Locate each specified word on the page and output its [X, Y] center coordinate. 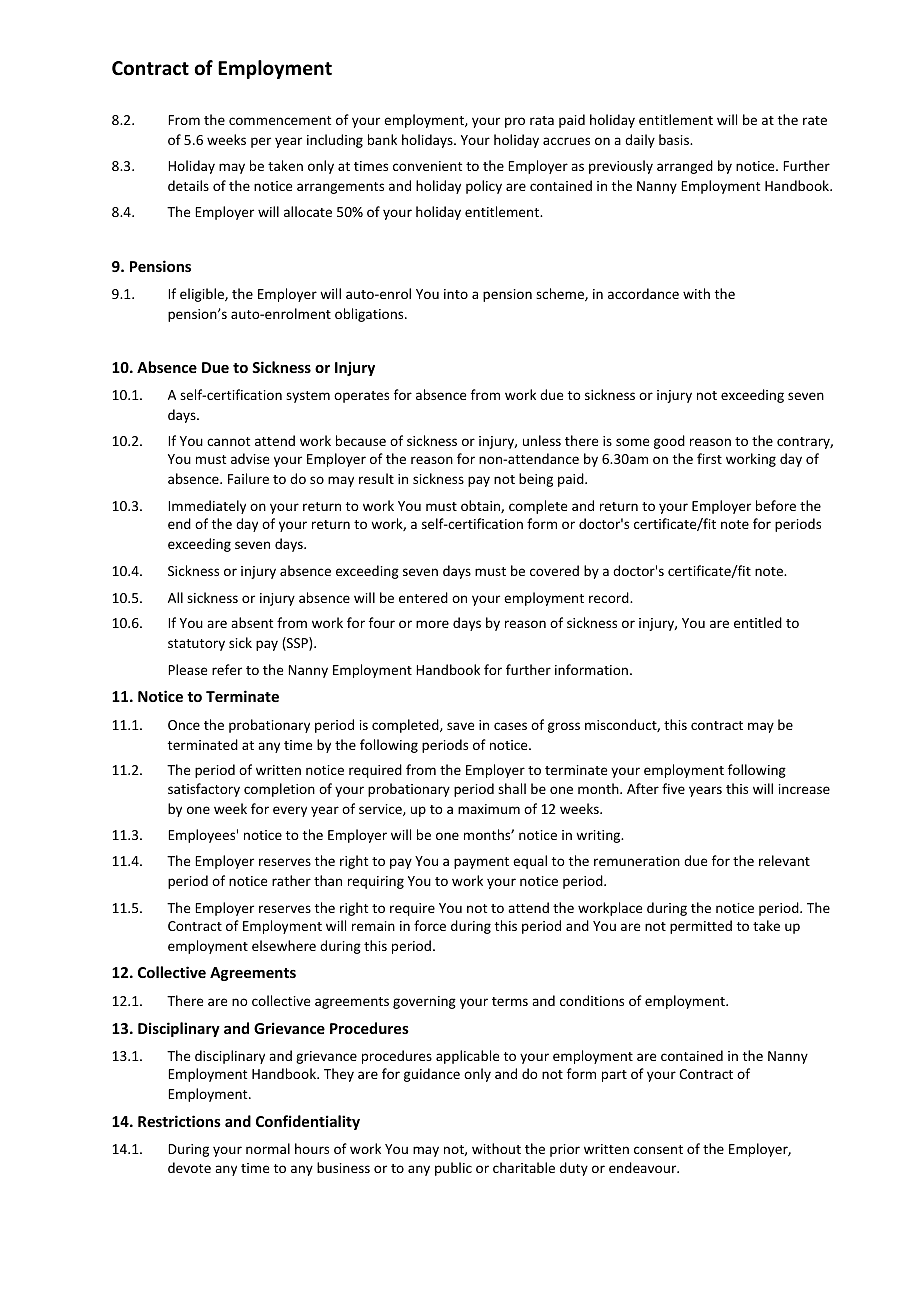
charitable [524, 1167]
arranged [685, 167]
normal [268, 1148]
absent [252, 622]
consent [658, 1149]
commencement [280, 120]
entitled [758, 622]
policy [484, 187]
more [432, 624]
